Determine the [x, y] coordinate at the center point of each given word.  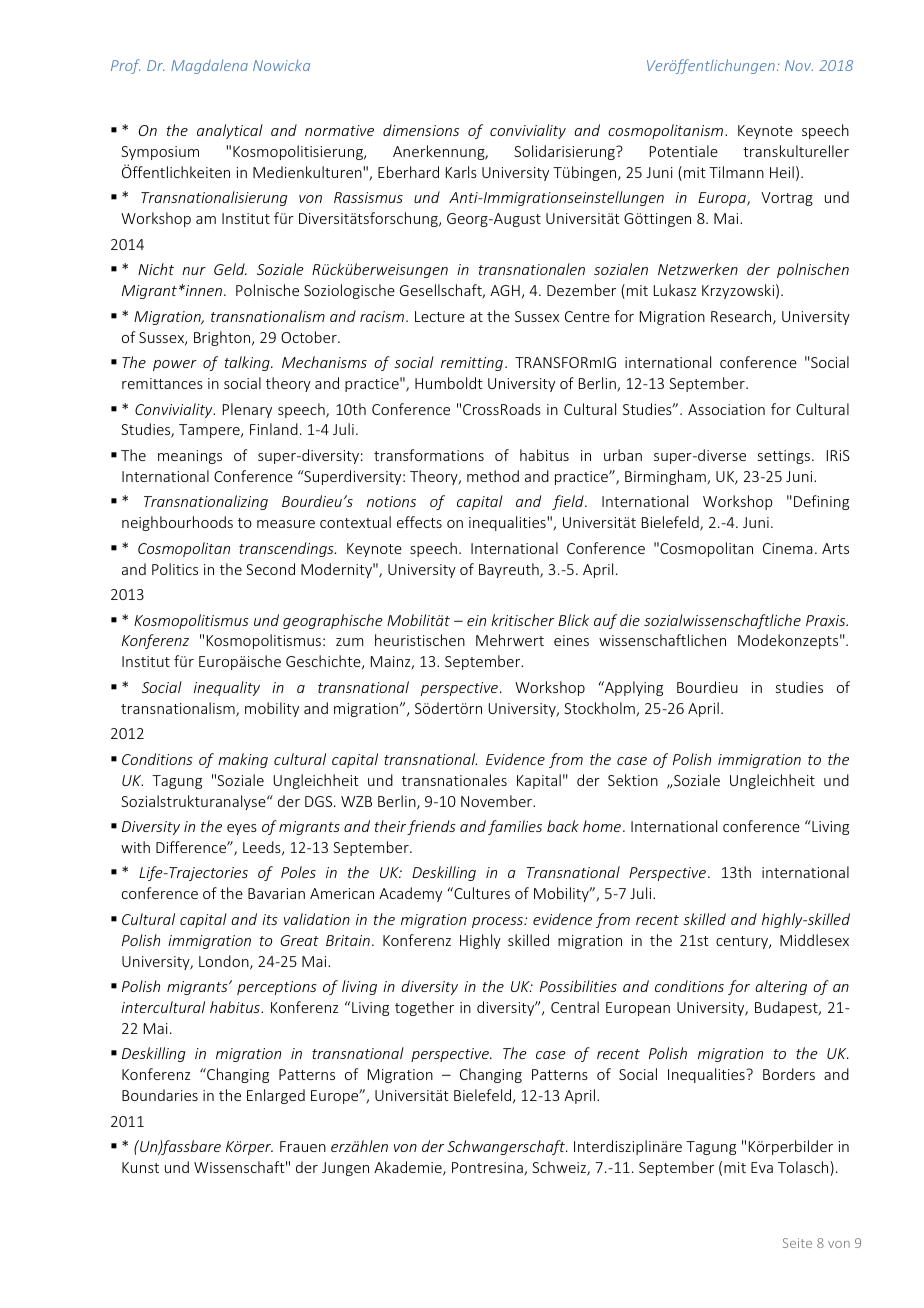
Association [726, 409]
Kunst [140, 1167]
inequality [227, 688]
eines [571, 640]
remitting [472, 364]
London [225, 962]
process [498, 922]
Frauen [303, 1146]
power [175, 365]
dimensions [421, 130]
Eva [762, 1167]
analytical [230, 131]
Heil [782, 172]
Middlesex [814, 940]
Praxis [827, 620]
